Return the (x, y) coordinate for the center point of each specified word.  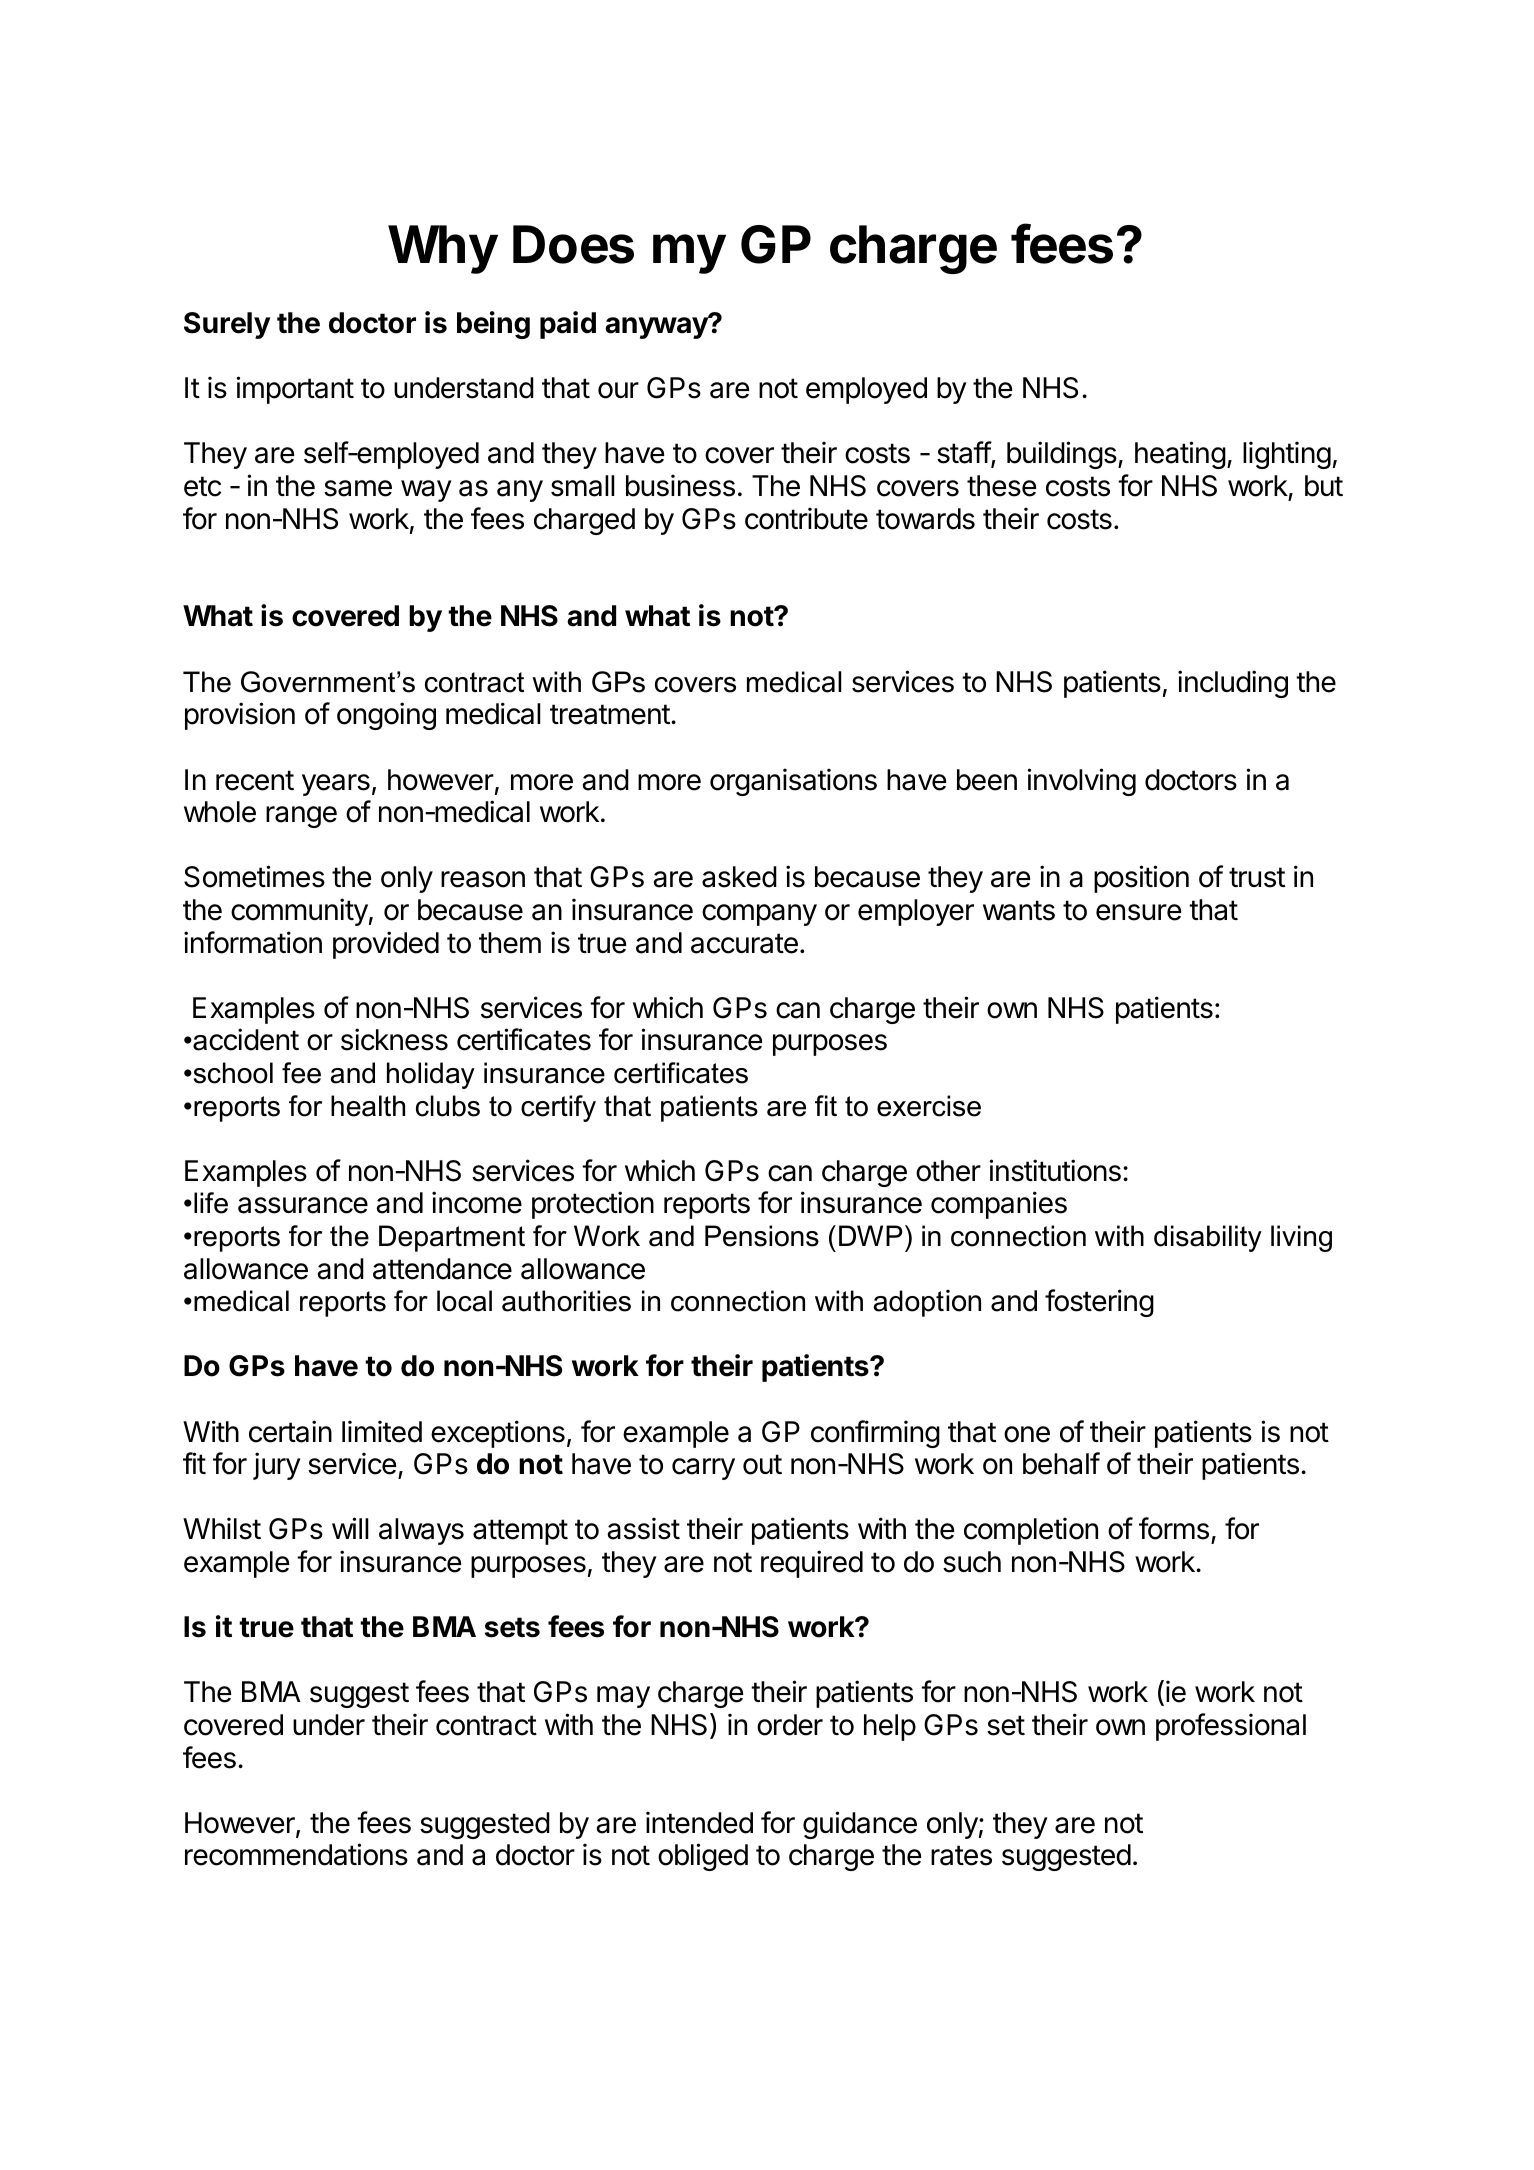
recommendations (296, 1854)
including (1233, 684)
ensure (1138, 912)
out (762, 1464)
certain (290, 1431)
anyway (657, 327)
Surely (227, 325)
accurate (744, 943)
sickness (394, 1039)
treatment (610, 714)
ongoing (386, 716)
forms (1174, 1528)
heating (1180, 455)
